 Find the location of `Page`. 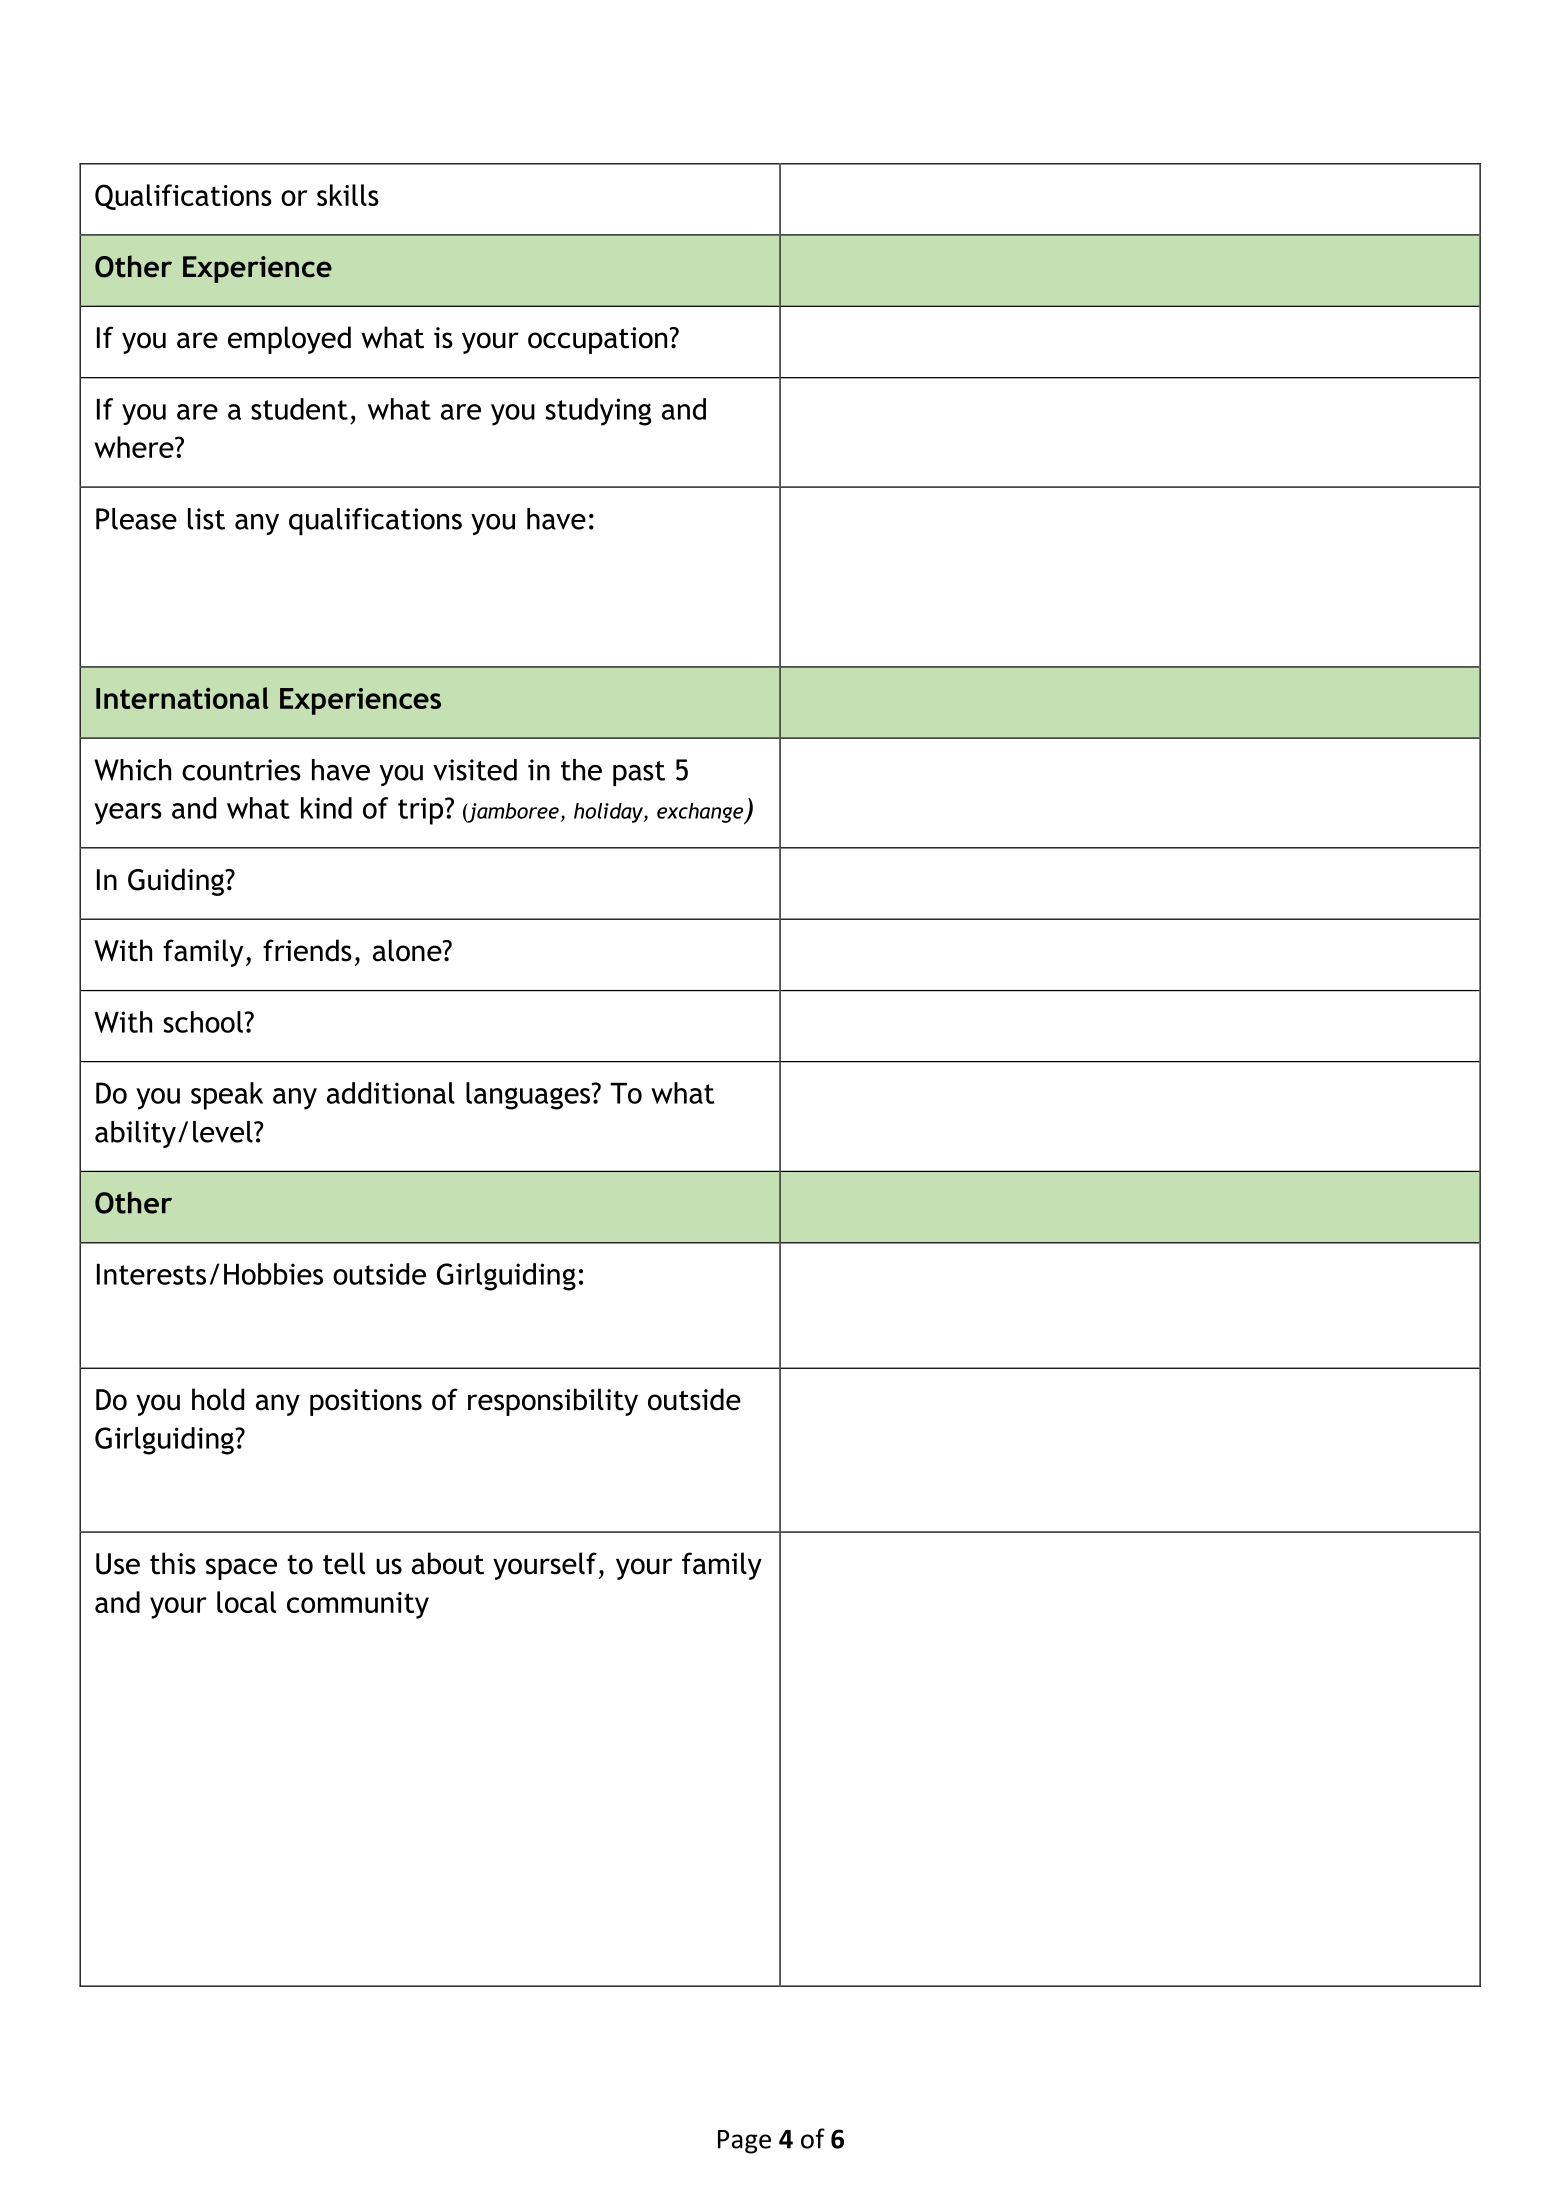

Page is located at coordinates (744, 2142).
